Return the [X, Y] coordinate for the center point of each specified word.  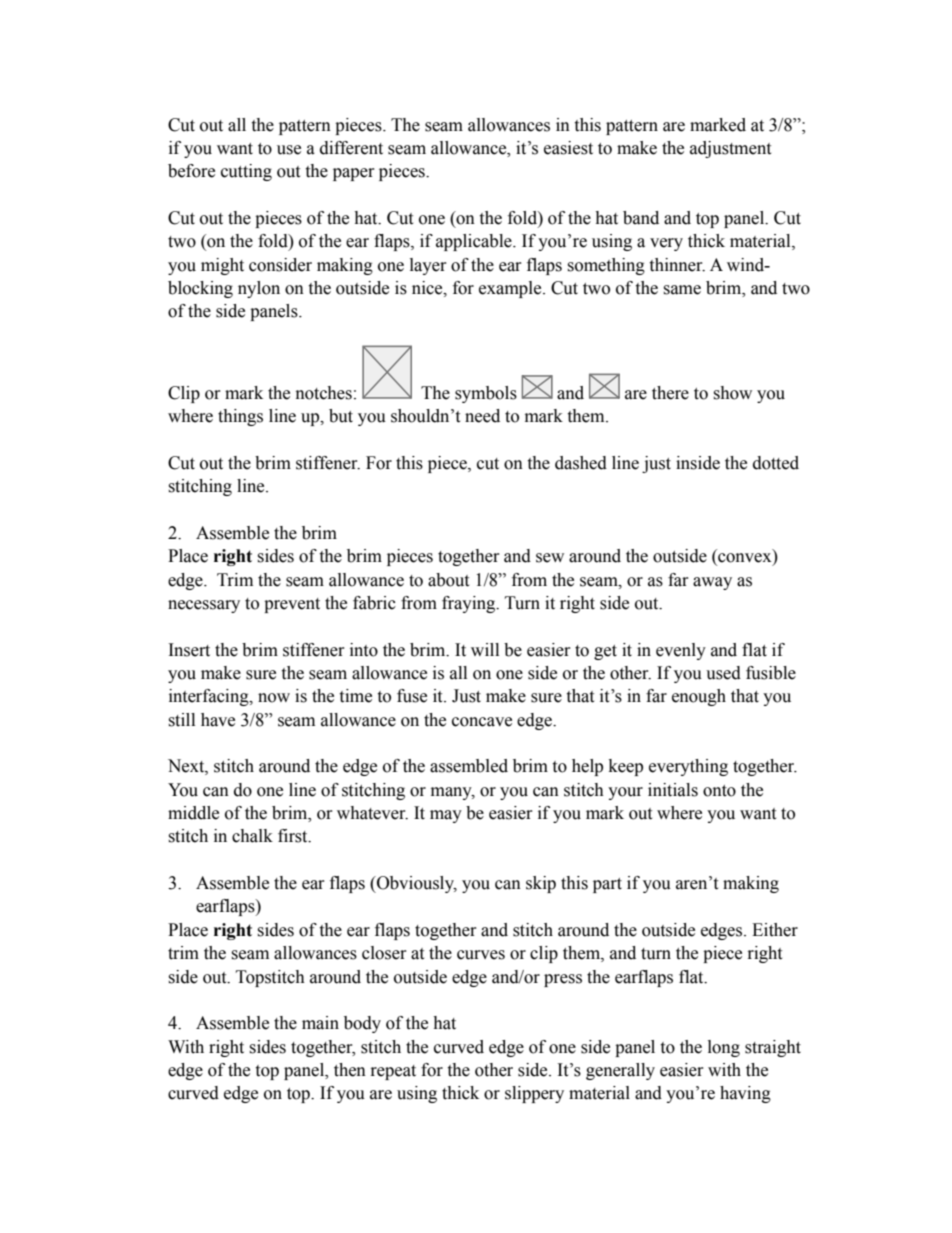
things [240, 417]
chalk [252, 836]
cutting [246, 172]
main [320, 1023]
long [724, 1048]
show [732, 393]
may [446, 816]
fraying [470, 604]
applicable [475, 242]
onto [719, 791]
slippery [534, 1094]
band [641, 218]
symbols [486, 394]
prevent [292, 605]
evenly [681, 651]
